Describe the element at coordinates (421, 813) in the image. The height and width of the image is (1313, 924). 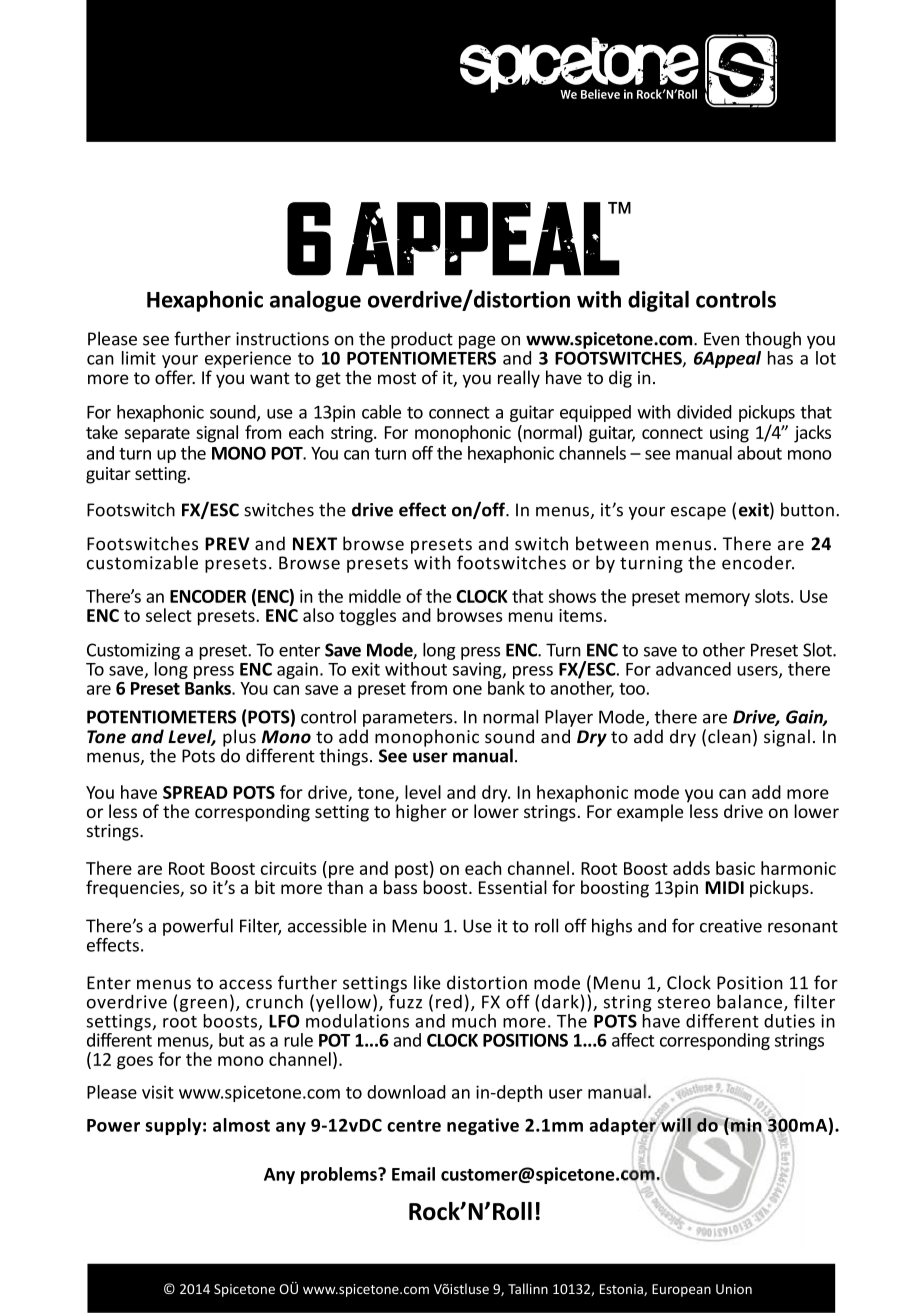
I see `higher` at that location.
